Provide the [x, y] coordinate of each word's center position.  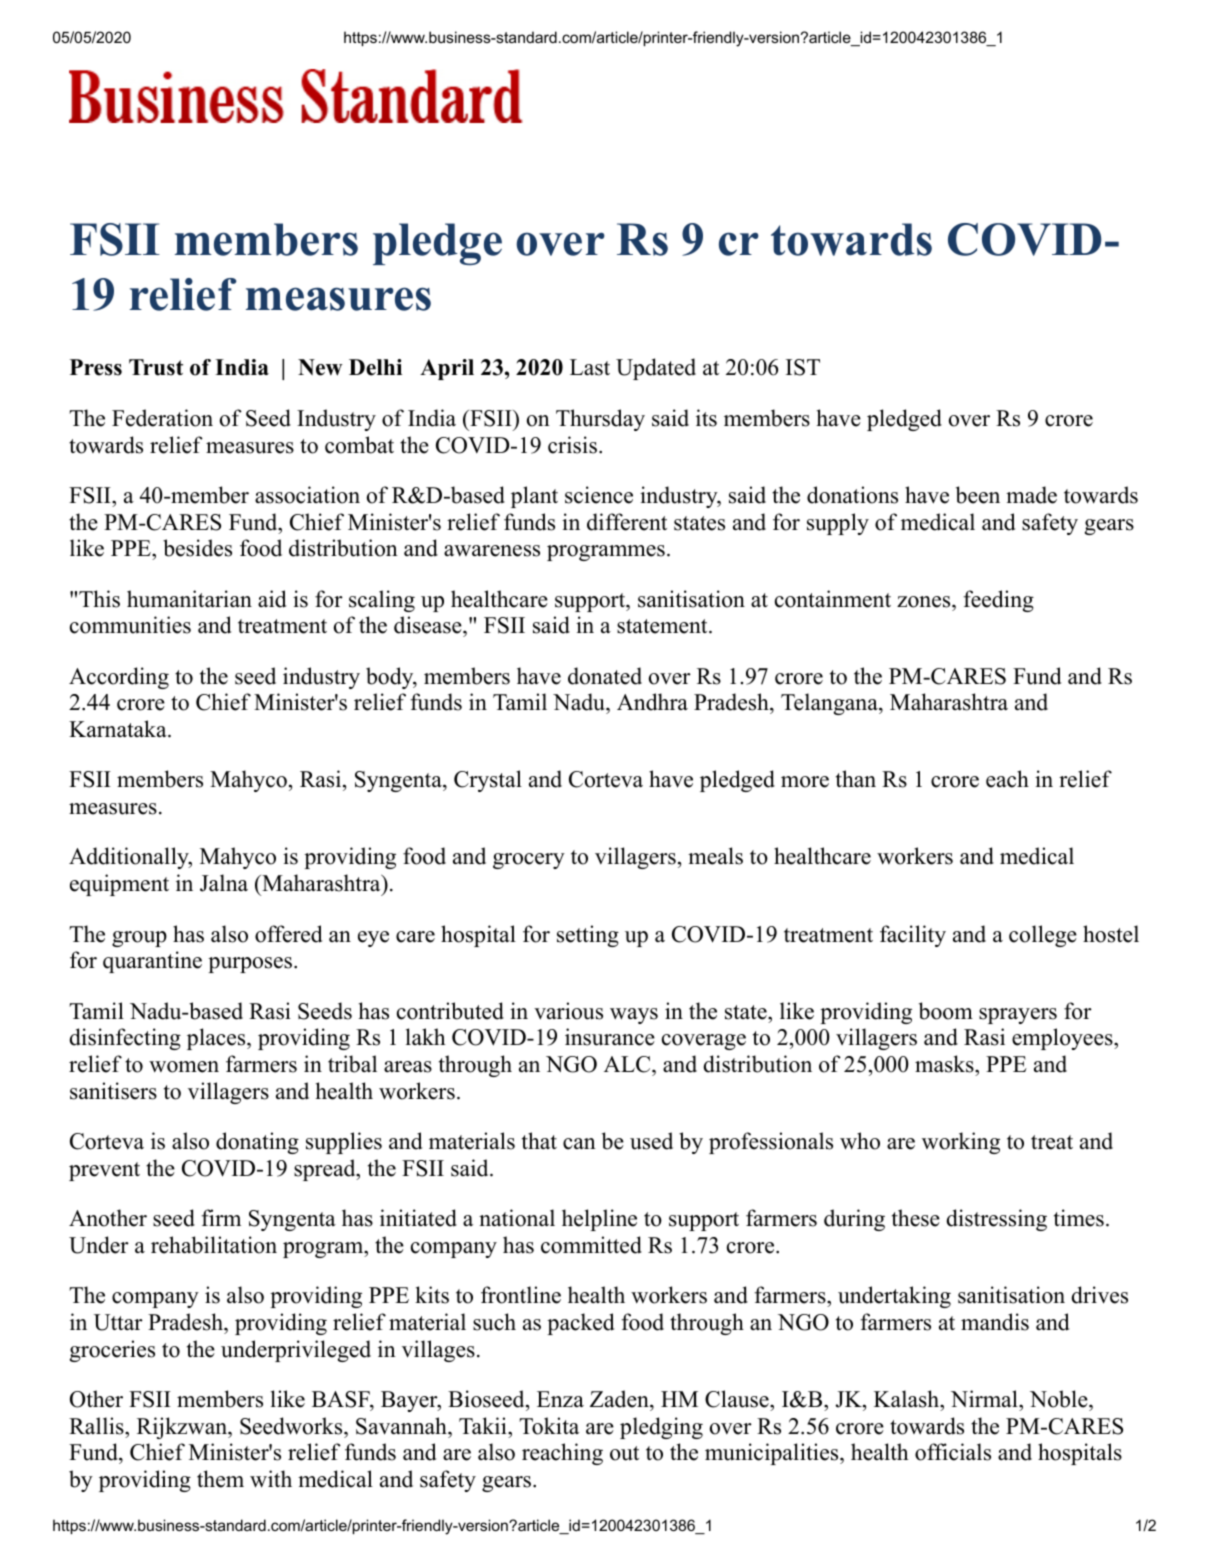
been [978, 495]
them [220, 1479]
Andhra [652, 702]
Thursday [600, 420]
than [856, 778]
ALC [627, 1064]
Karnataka [119, 728]
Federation [162, 418]
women [184, 1067]
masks [944, 1064]
